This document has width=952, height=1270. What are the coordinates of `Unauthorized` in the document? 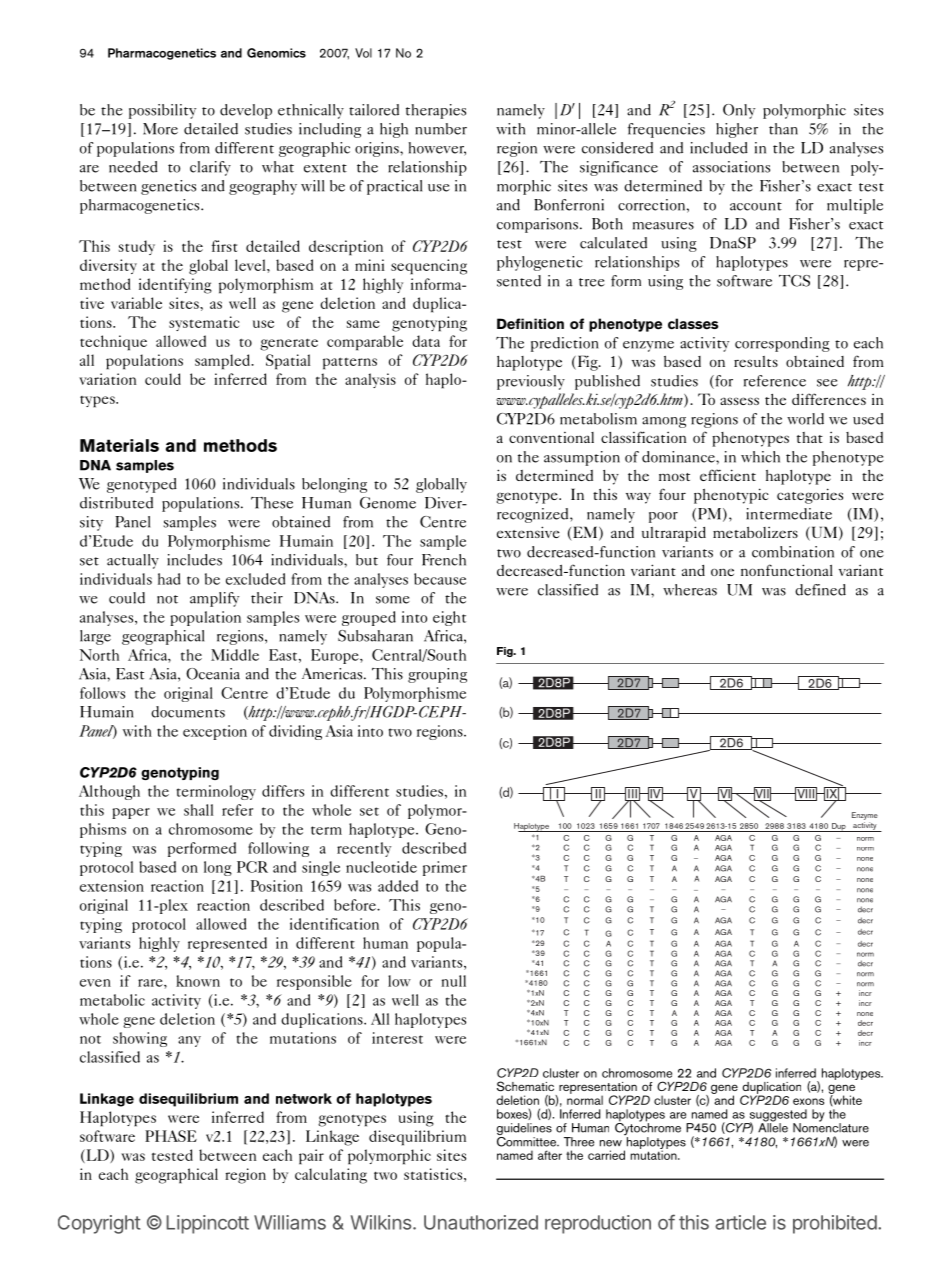 It's located at (481, 1222).
